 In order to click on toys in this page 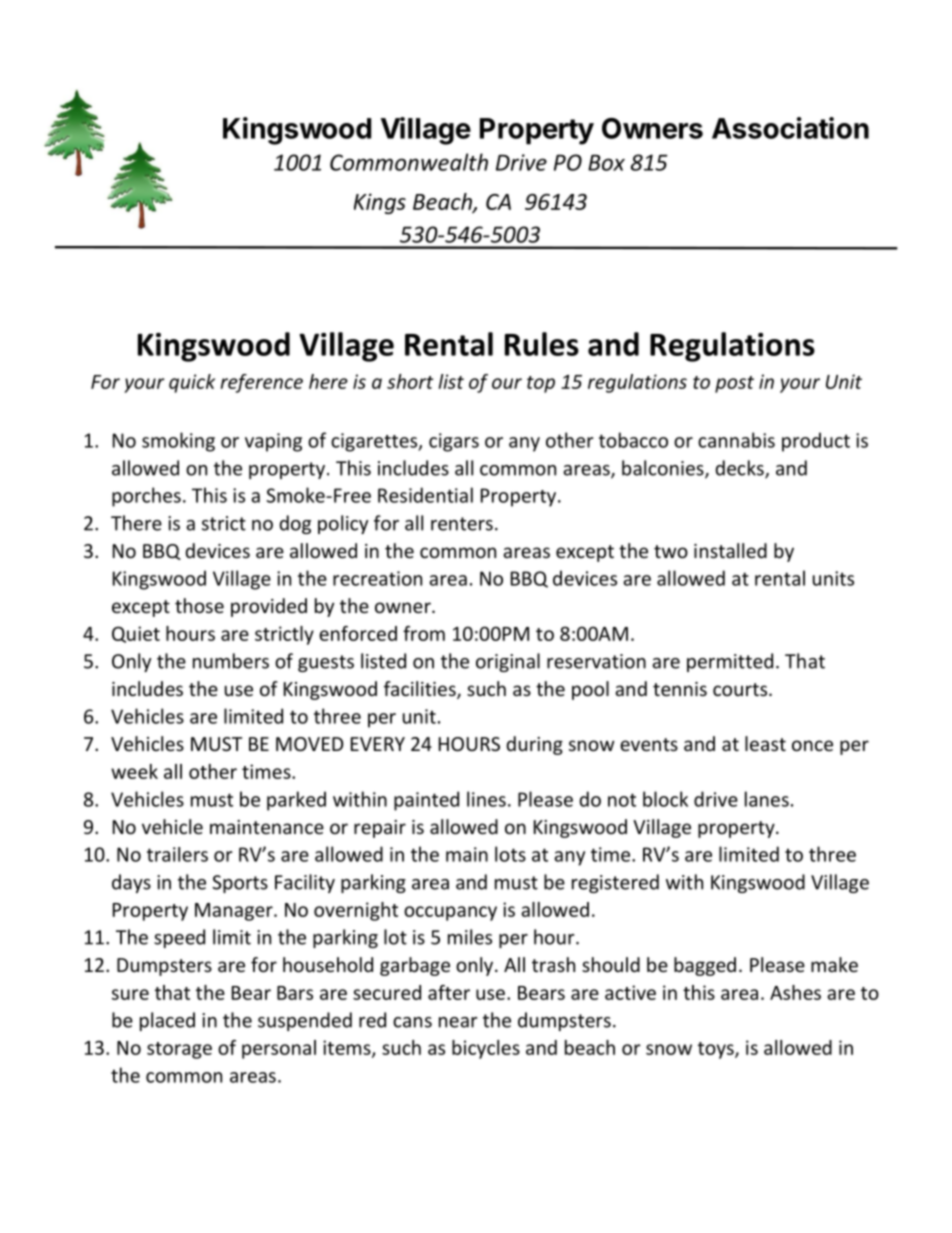, I will do `click(717, 1050)`.
